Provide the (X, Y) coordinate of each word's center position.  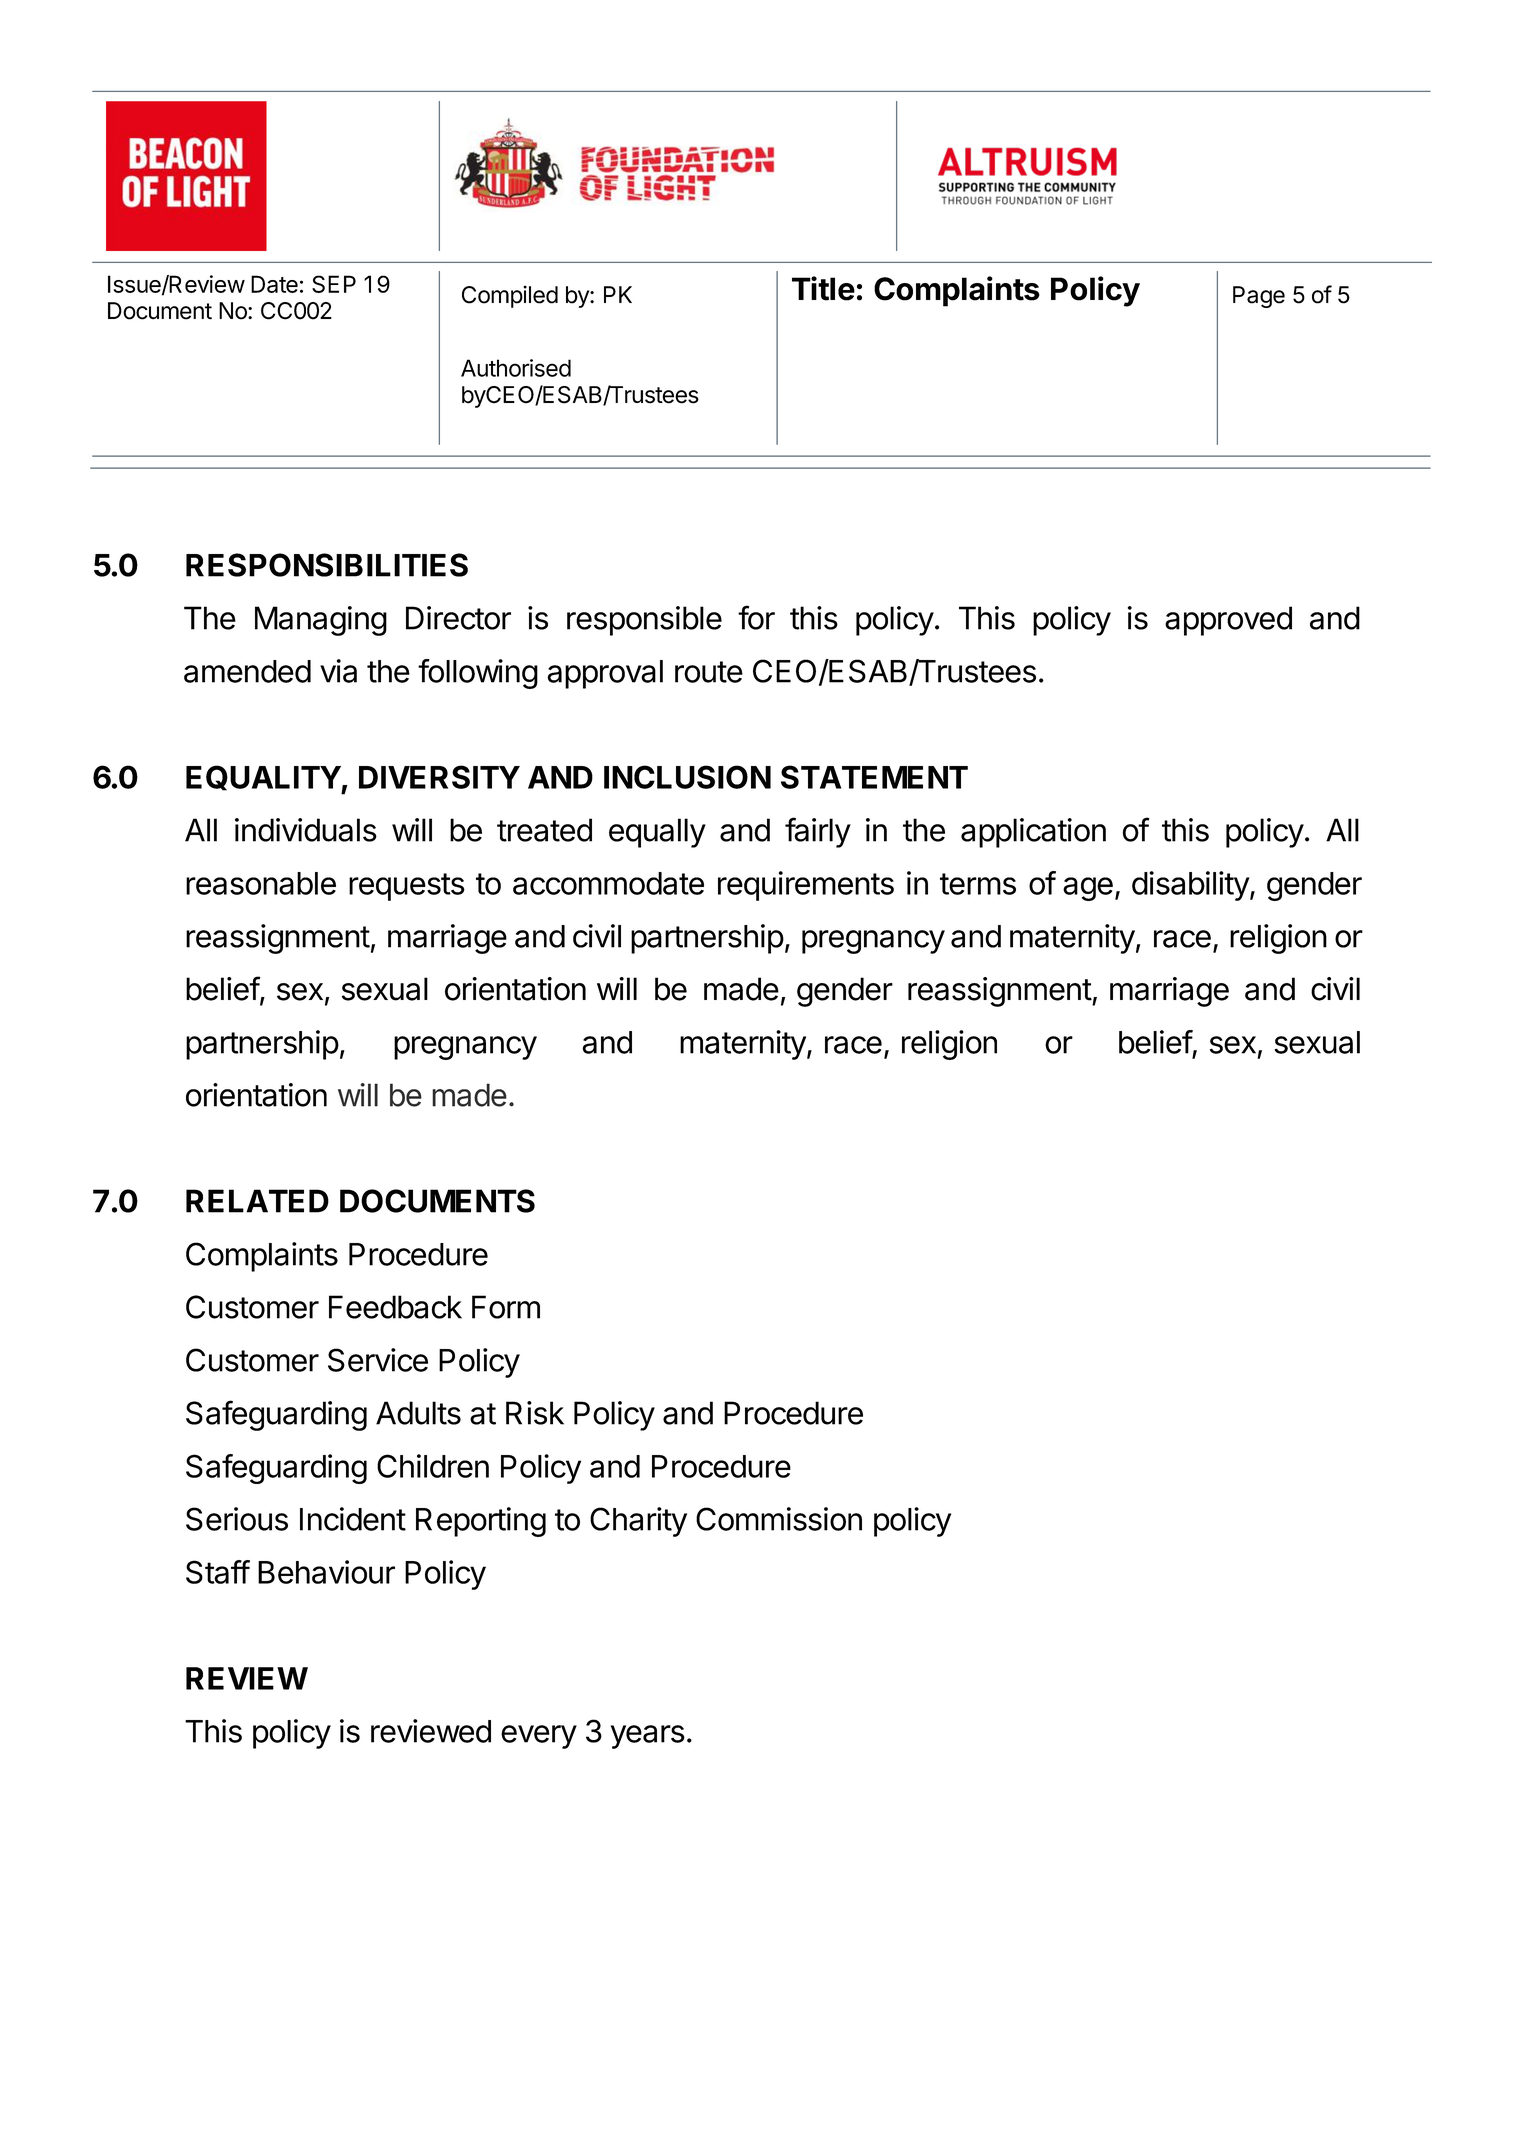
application (1033, 833)
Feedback (395, 1307)
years (648, 1737)
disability (1191, 886)
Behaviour (326, 1572)
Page (1259, 297)
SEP (334, 284)
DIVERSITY (439, 777)
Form (506, 1307)
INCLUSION (687, 777)
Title (823, 288)
